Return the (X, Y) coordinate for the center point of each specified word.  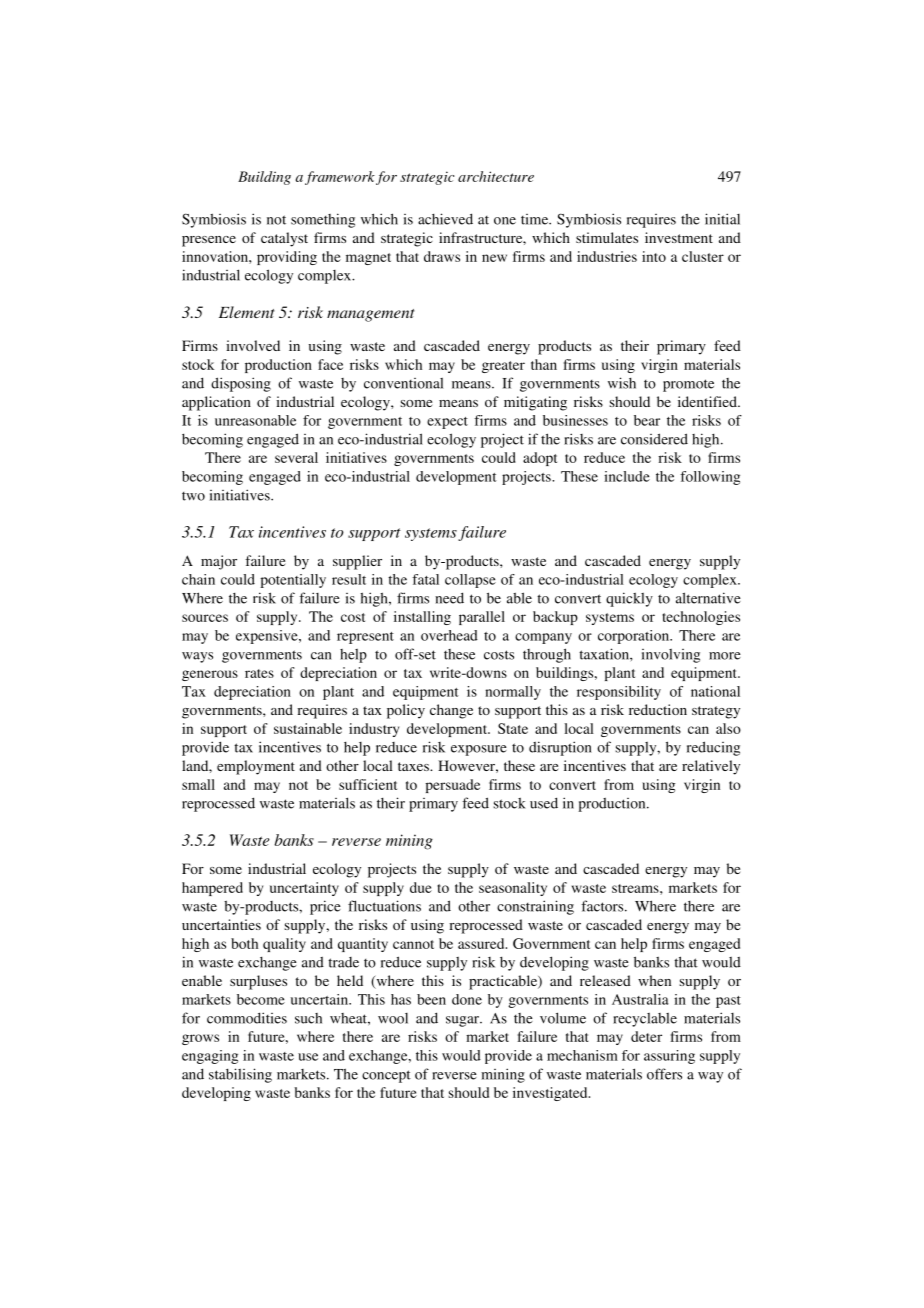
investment (679, 237)
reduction (658, 709)
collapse (470, 581)
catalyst (284, 239)
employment (256, 767)
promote (688, 385)
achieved (445, 219)
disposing (241, 384)
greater (503, 367)
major (219, 562)
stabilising (240, 1075)
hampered (212, 889)
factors (603, 906)
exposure (479, 750)
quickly (629, 599)
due (421, 887)
